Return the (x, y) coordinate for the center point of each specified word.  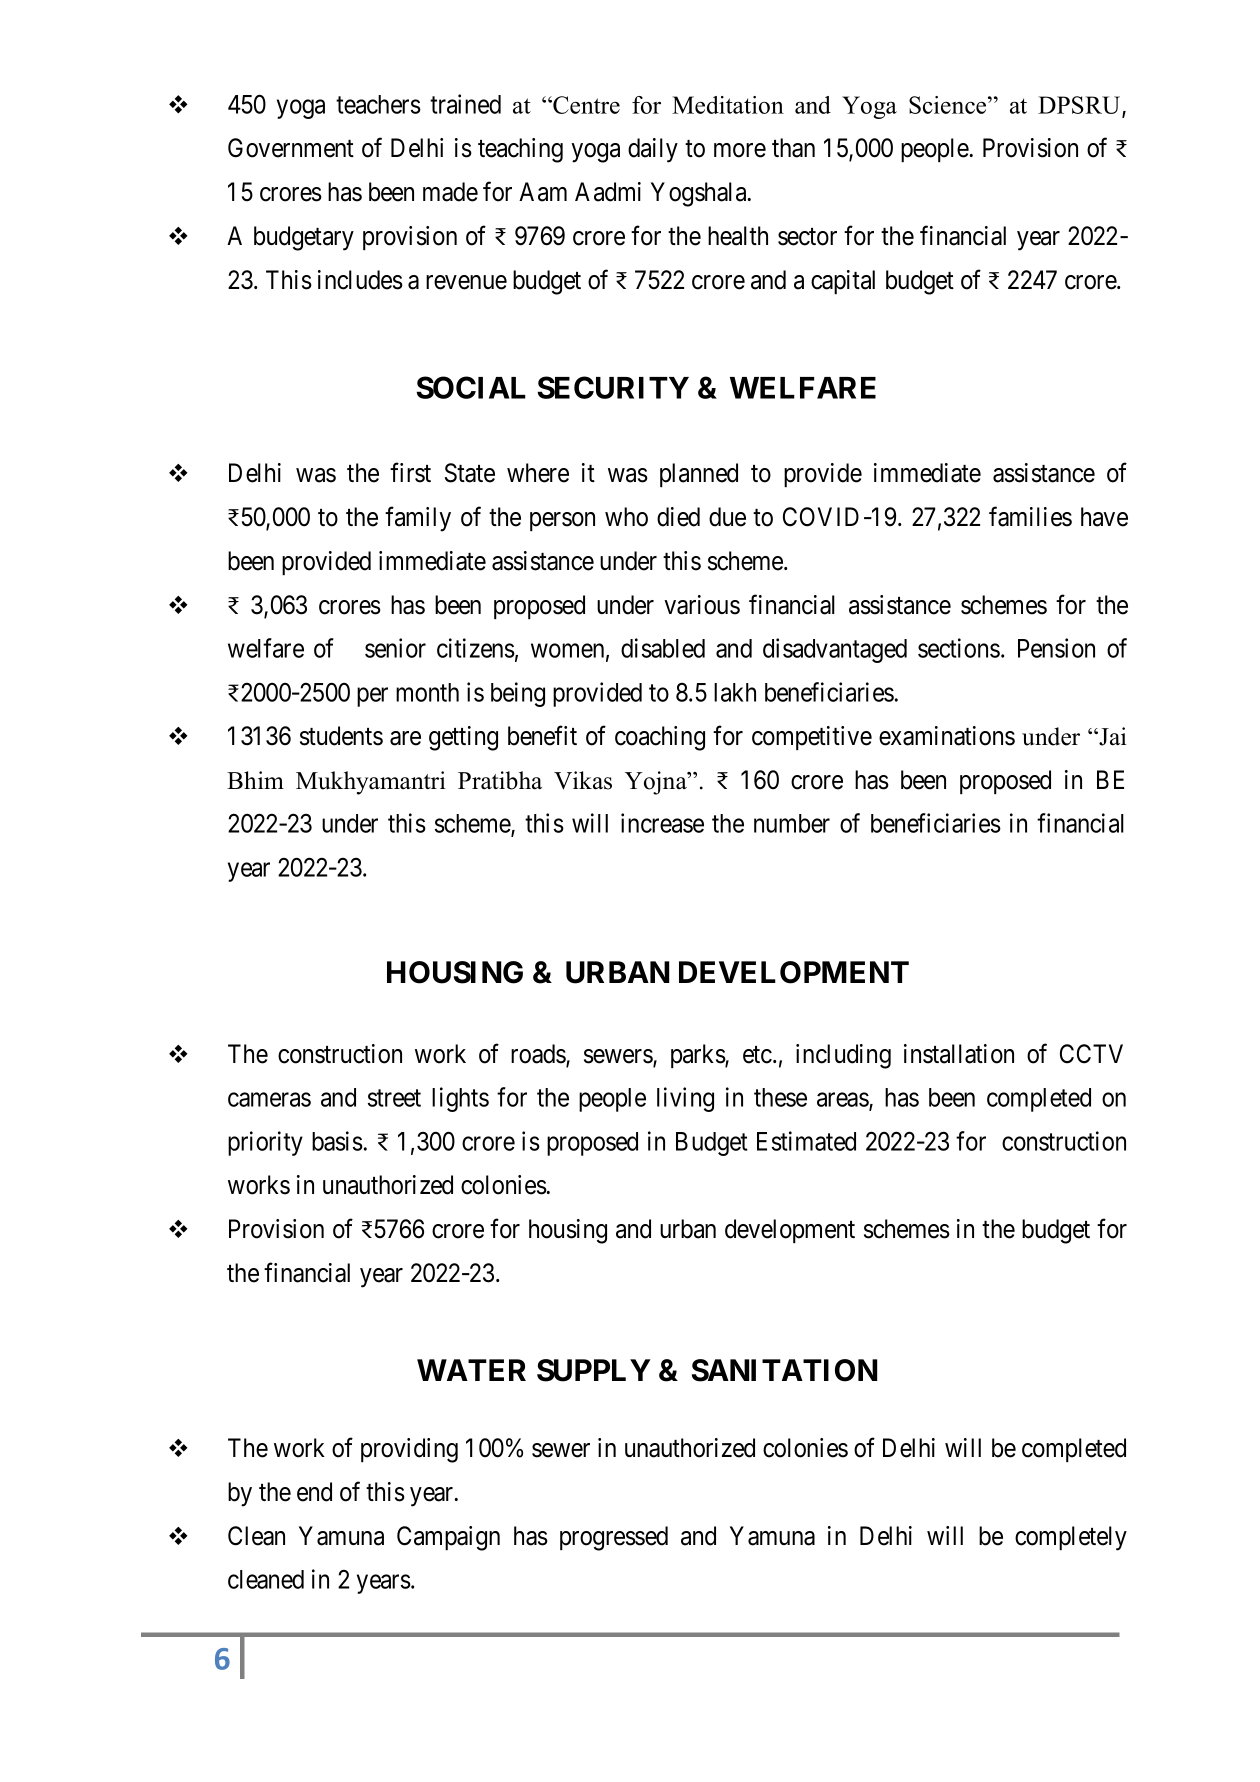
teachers (378, 104)
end (314, 1492)
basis (337, 1141)
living (685, 1099)
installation (959, 1054)
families (1030, 517)
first (410, 473)
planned (699, 475)
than (793, 148)
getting (463, 738)
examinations (947, 736)
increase (662, 823)
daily (653, 150)
